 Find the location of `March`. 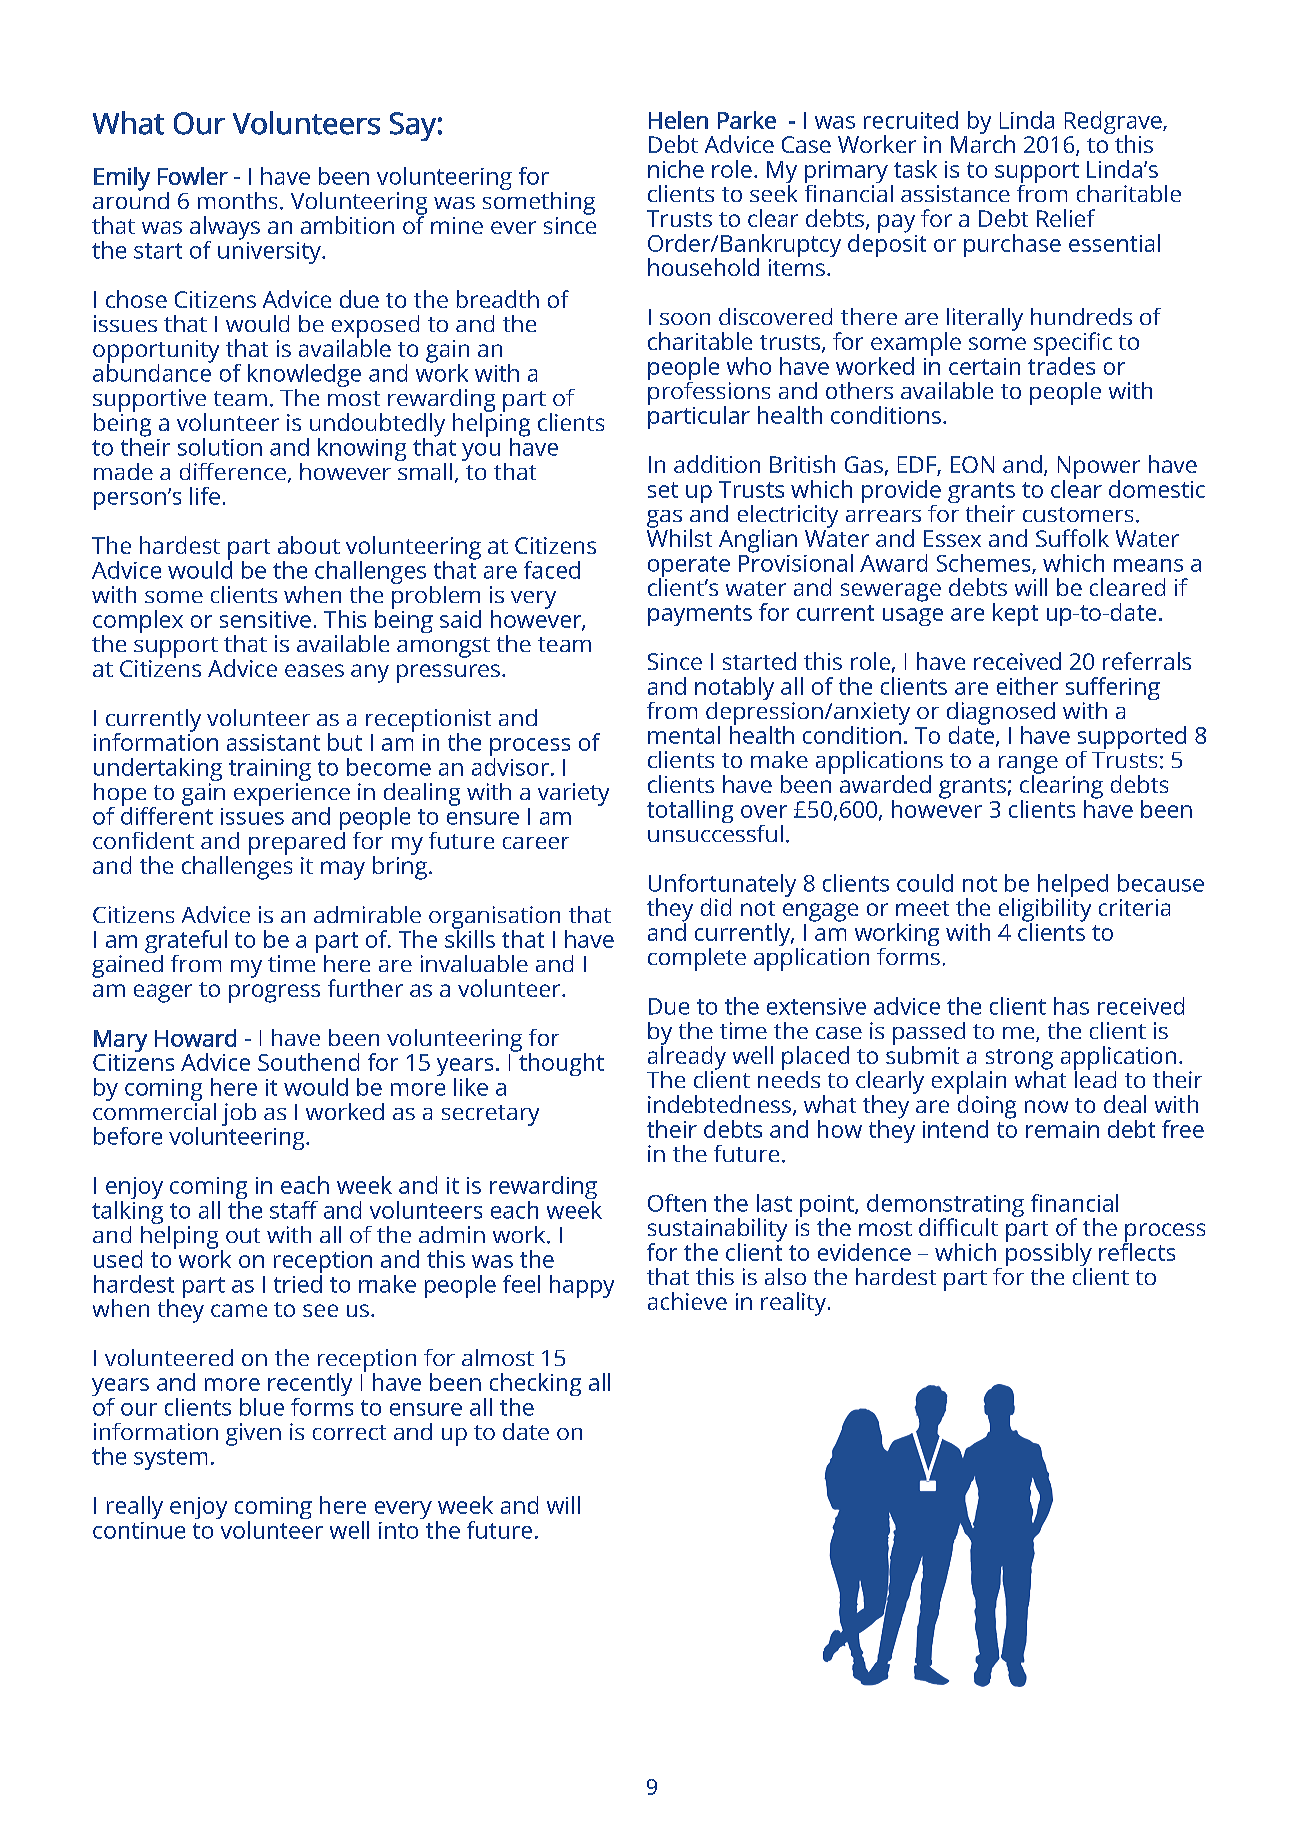

March is located at coordinates (983, 143).
